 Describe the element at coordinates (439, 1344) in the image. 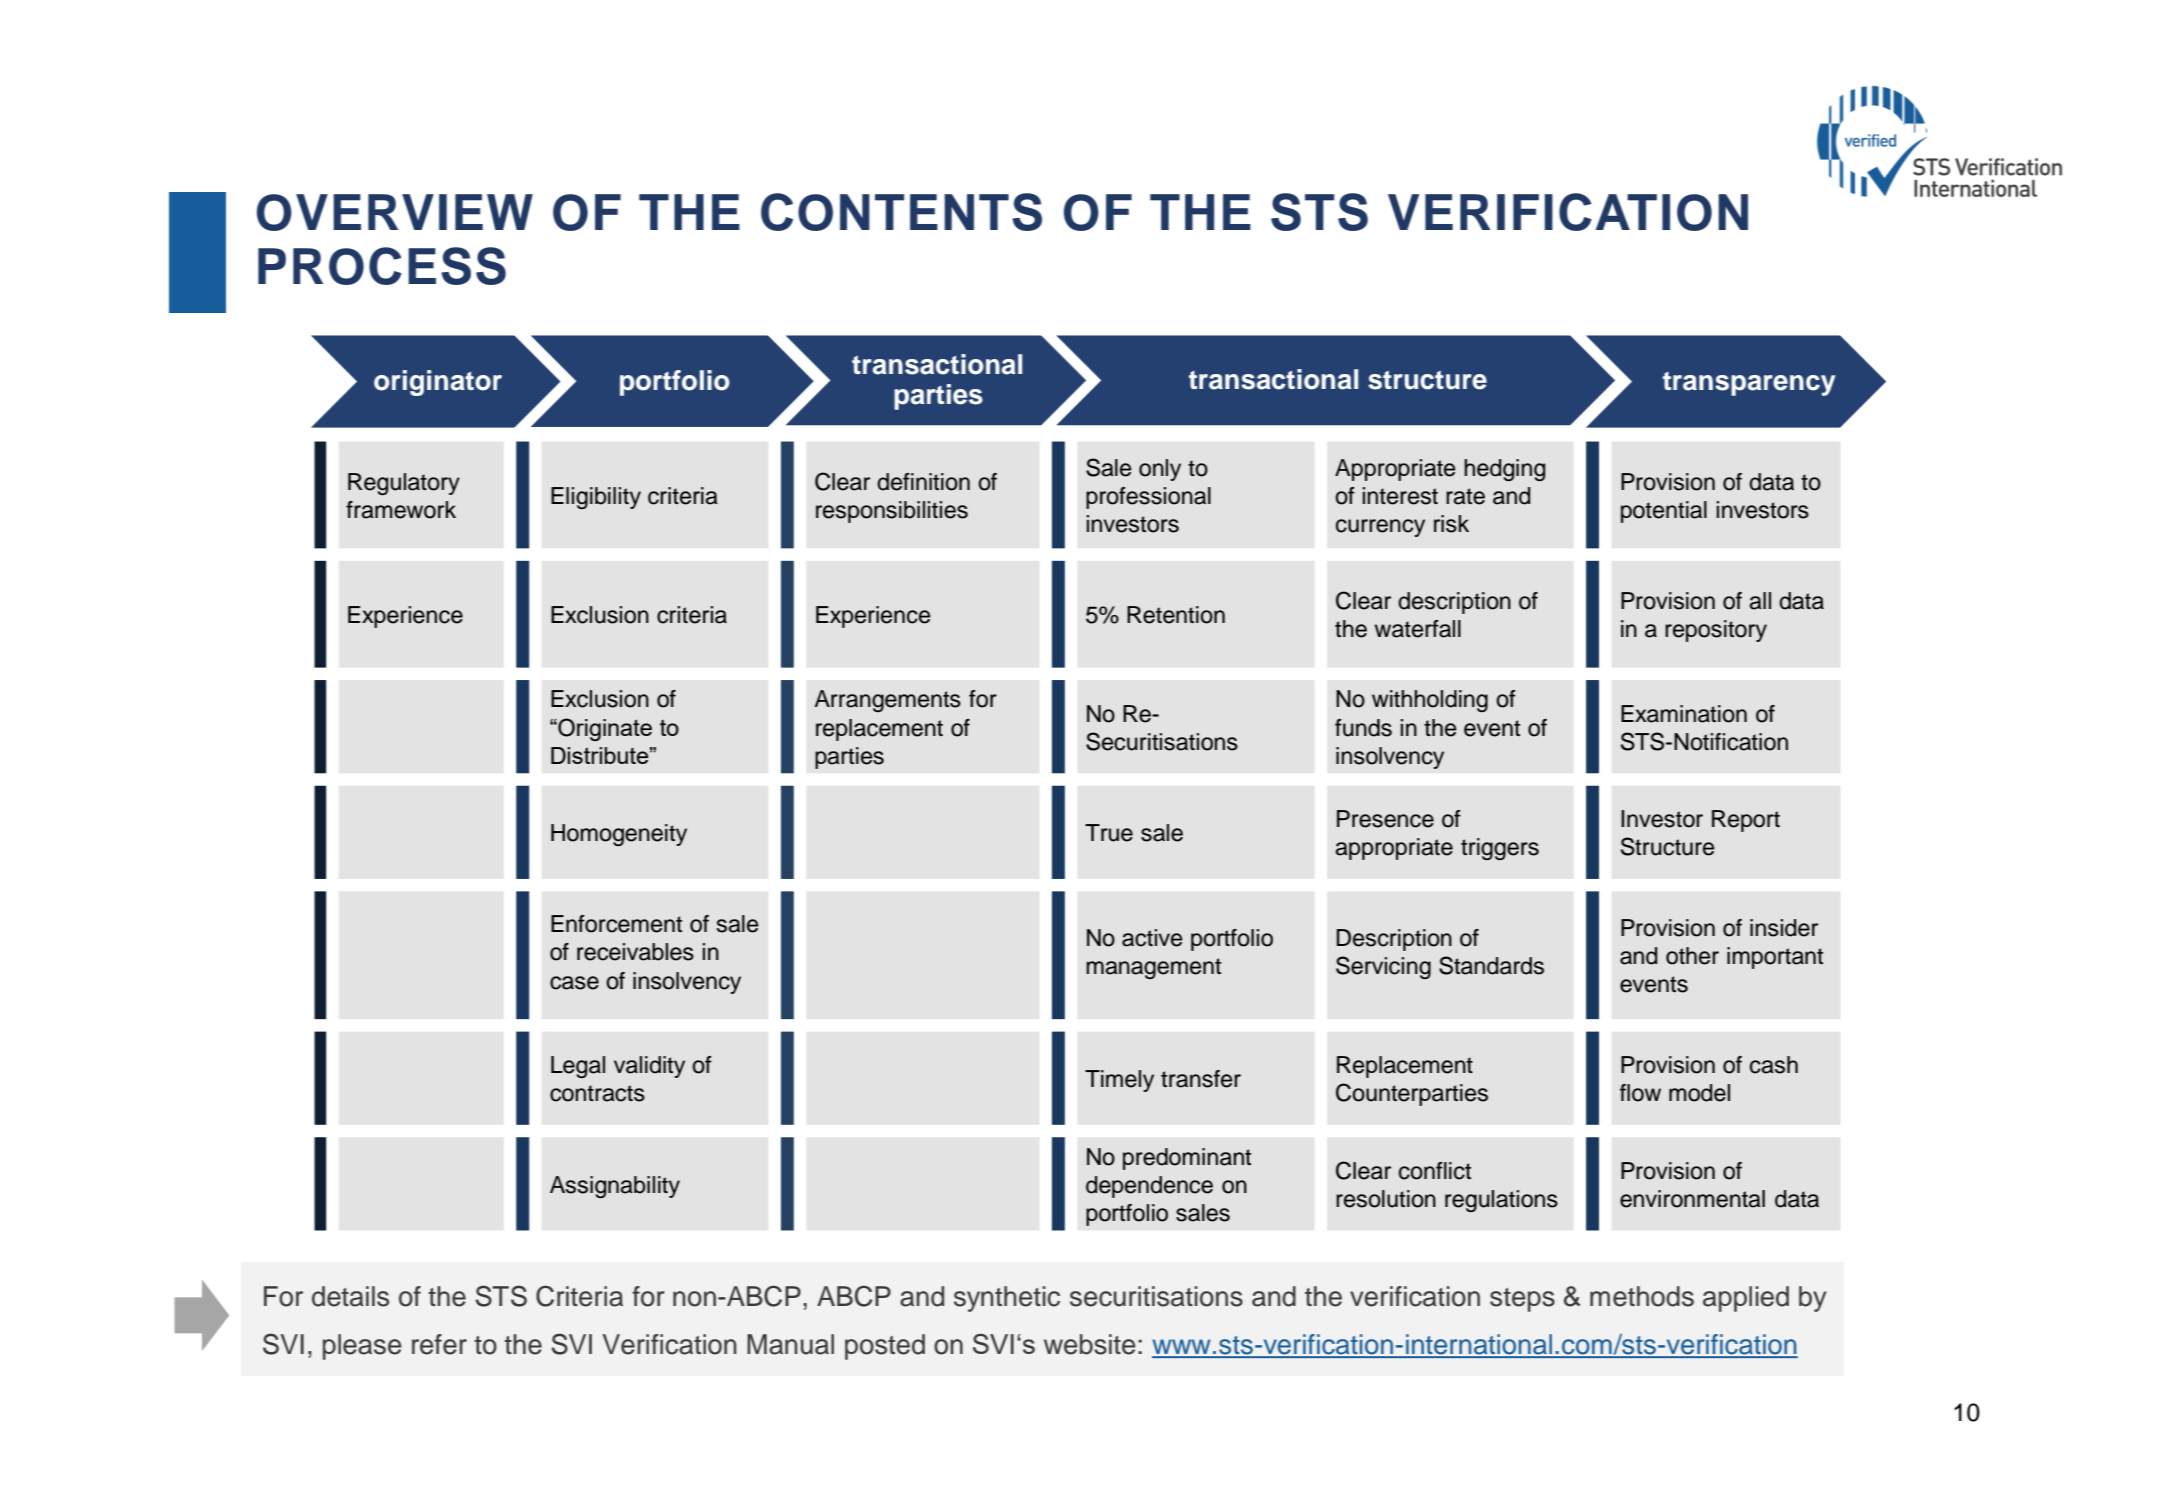

I see `refer` at that location.
